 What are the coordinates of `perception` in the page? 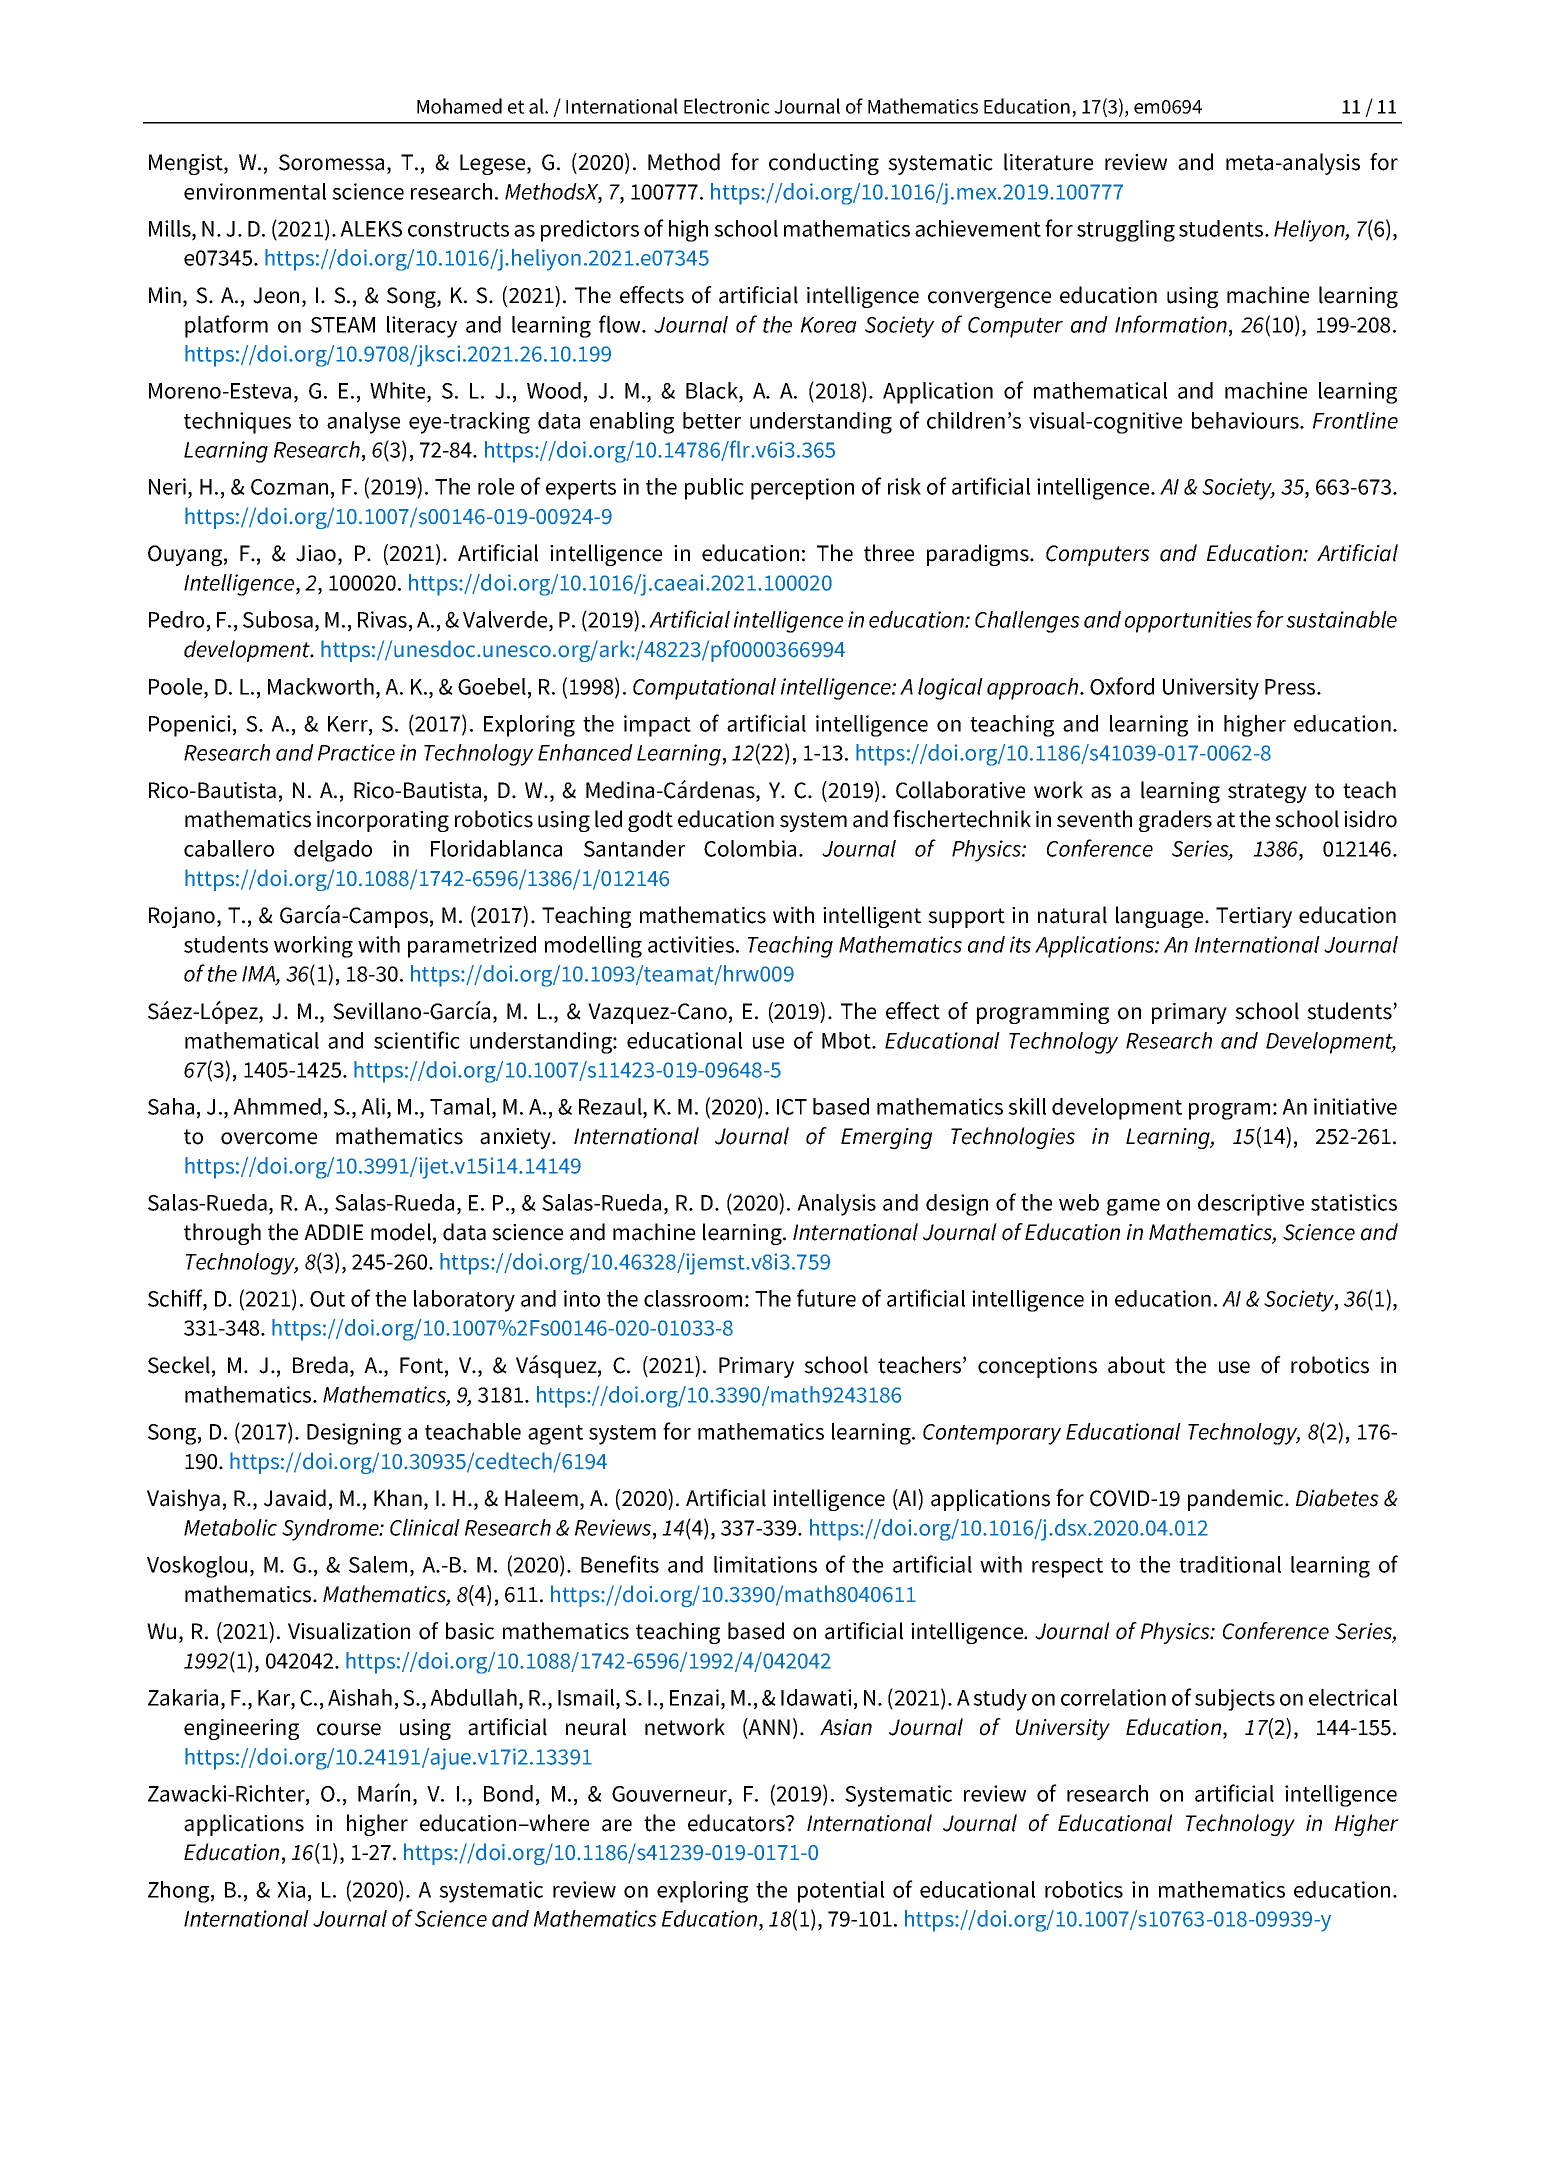 It's located at (802, 489).
